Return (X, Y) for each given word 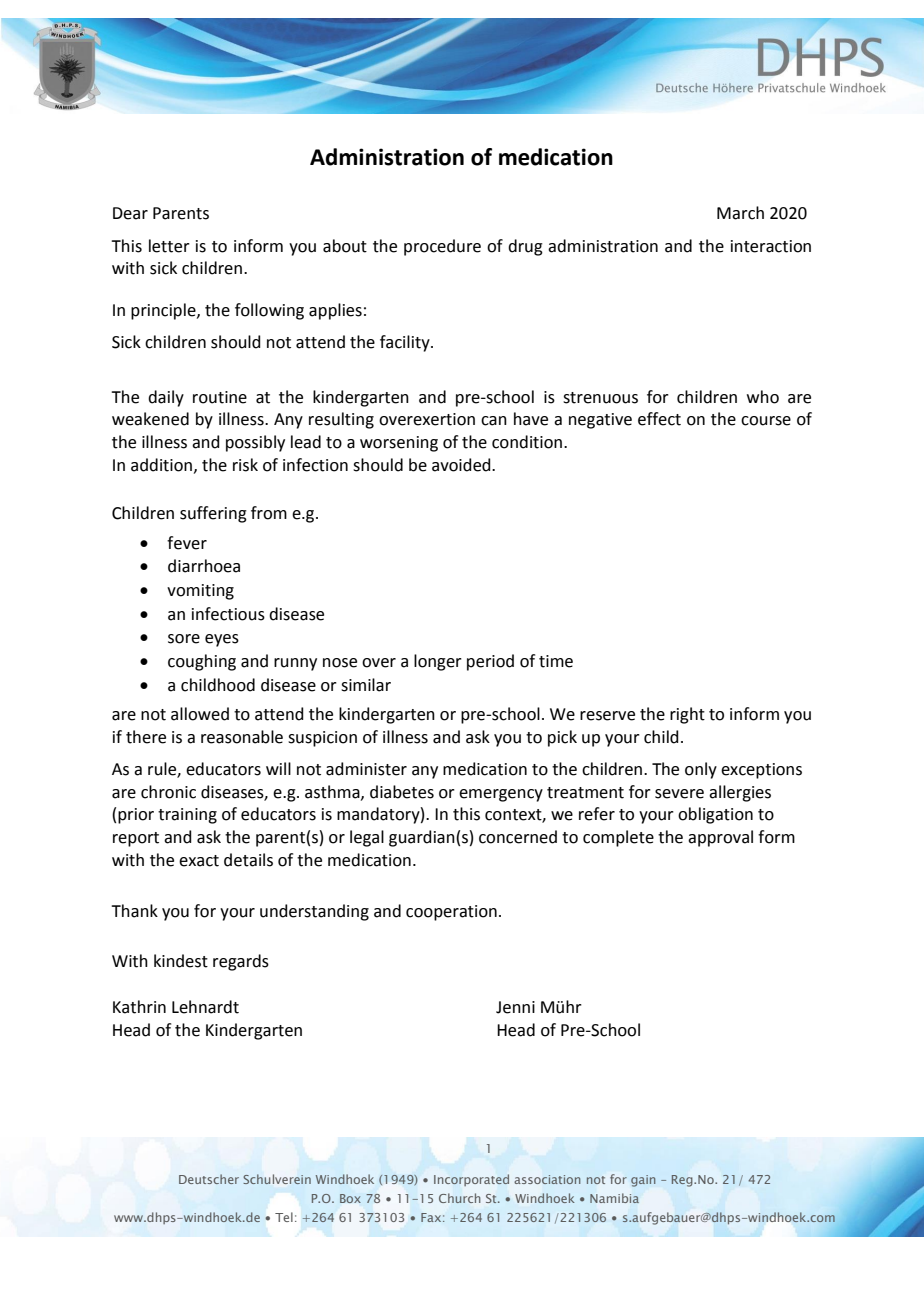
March (740, 213)
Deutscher (209, 1179)
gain (643, 1181)
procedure (442, 247)
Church (460, 1198)
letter (169, 246)
